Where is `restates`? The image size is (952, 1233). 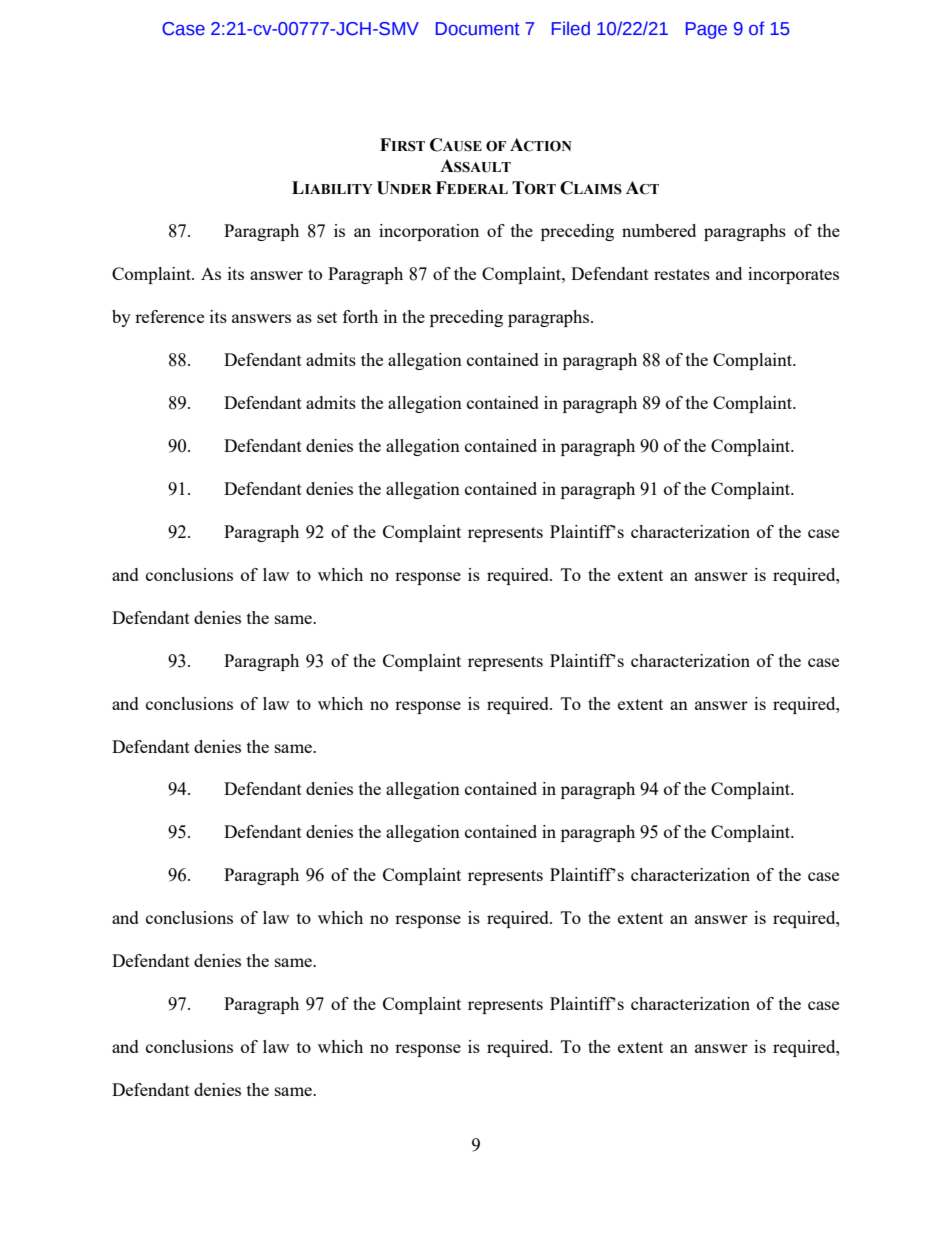
restates is located at coordinates (682, 274).
